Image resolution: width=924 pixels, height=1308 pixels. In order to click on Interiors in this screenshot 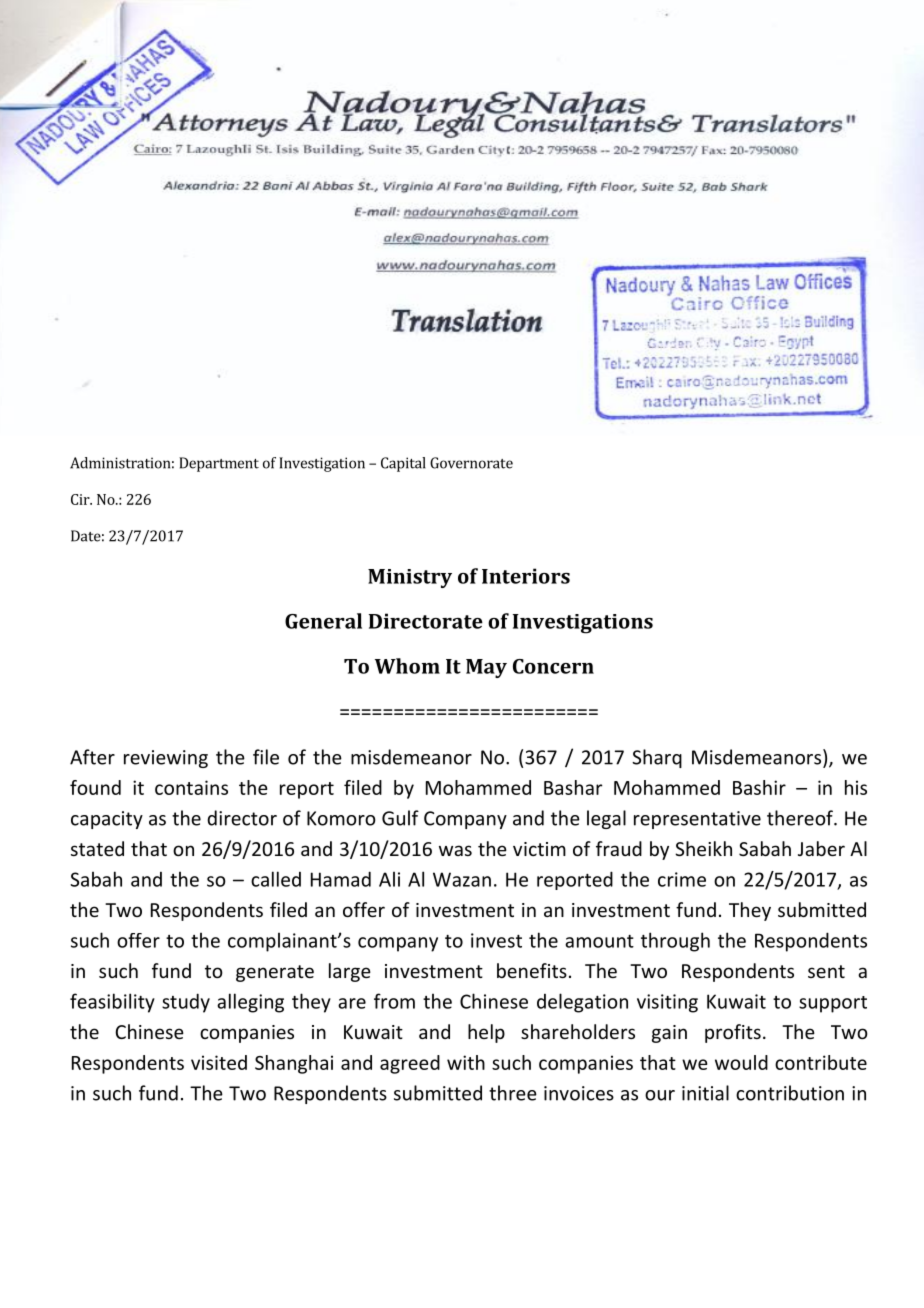, I will do `click(526, 576)`.
